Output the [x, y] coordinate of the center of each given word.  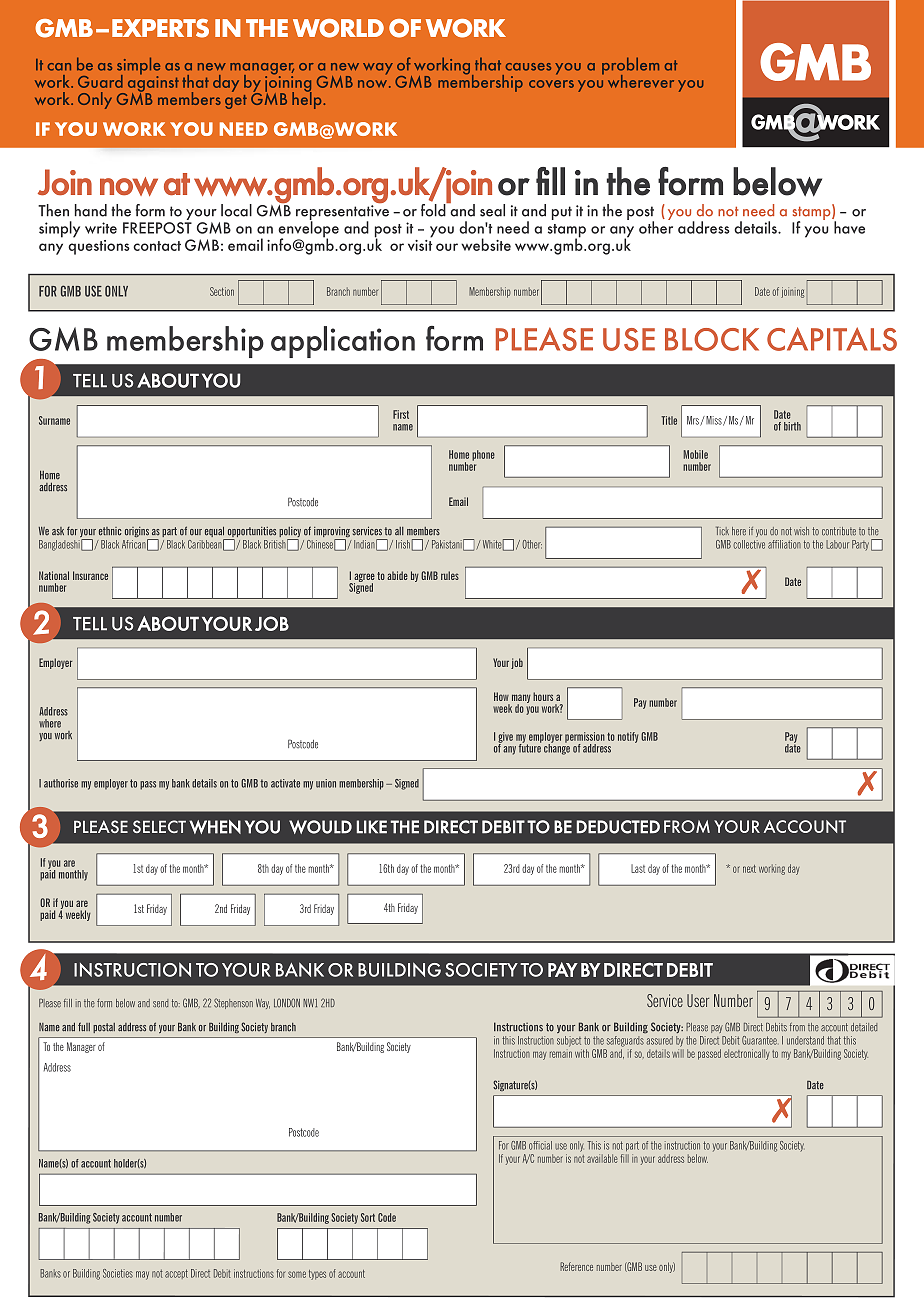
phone [483, 455]
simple [138, 67]
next [749, 869]
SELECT [159, 826]
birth [792, 426]
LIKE [371, 827]
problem [630, 67]
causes [528, 67]
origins [138, 533]
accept [176, 1274]
